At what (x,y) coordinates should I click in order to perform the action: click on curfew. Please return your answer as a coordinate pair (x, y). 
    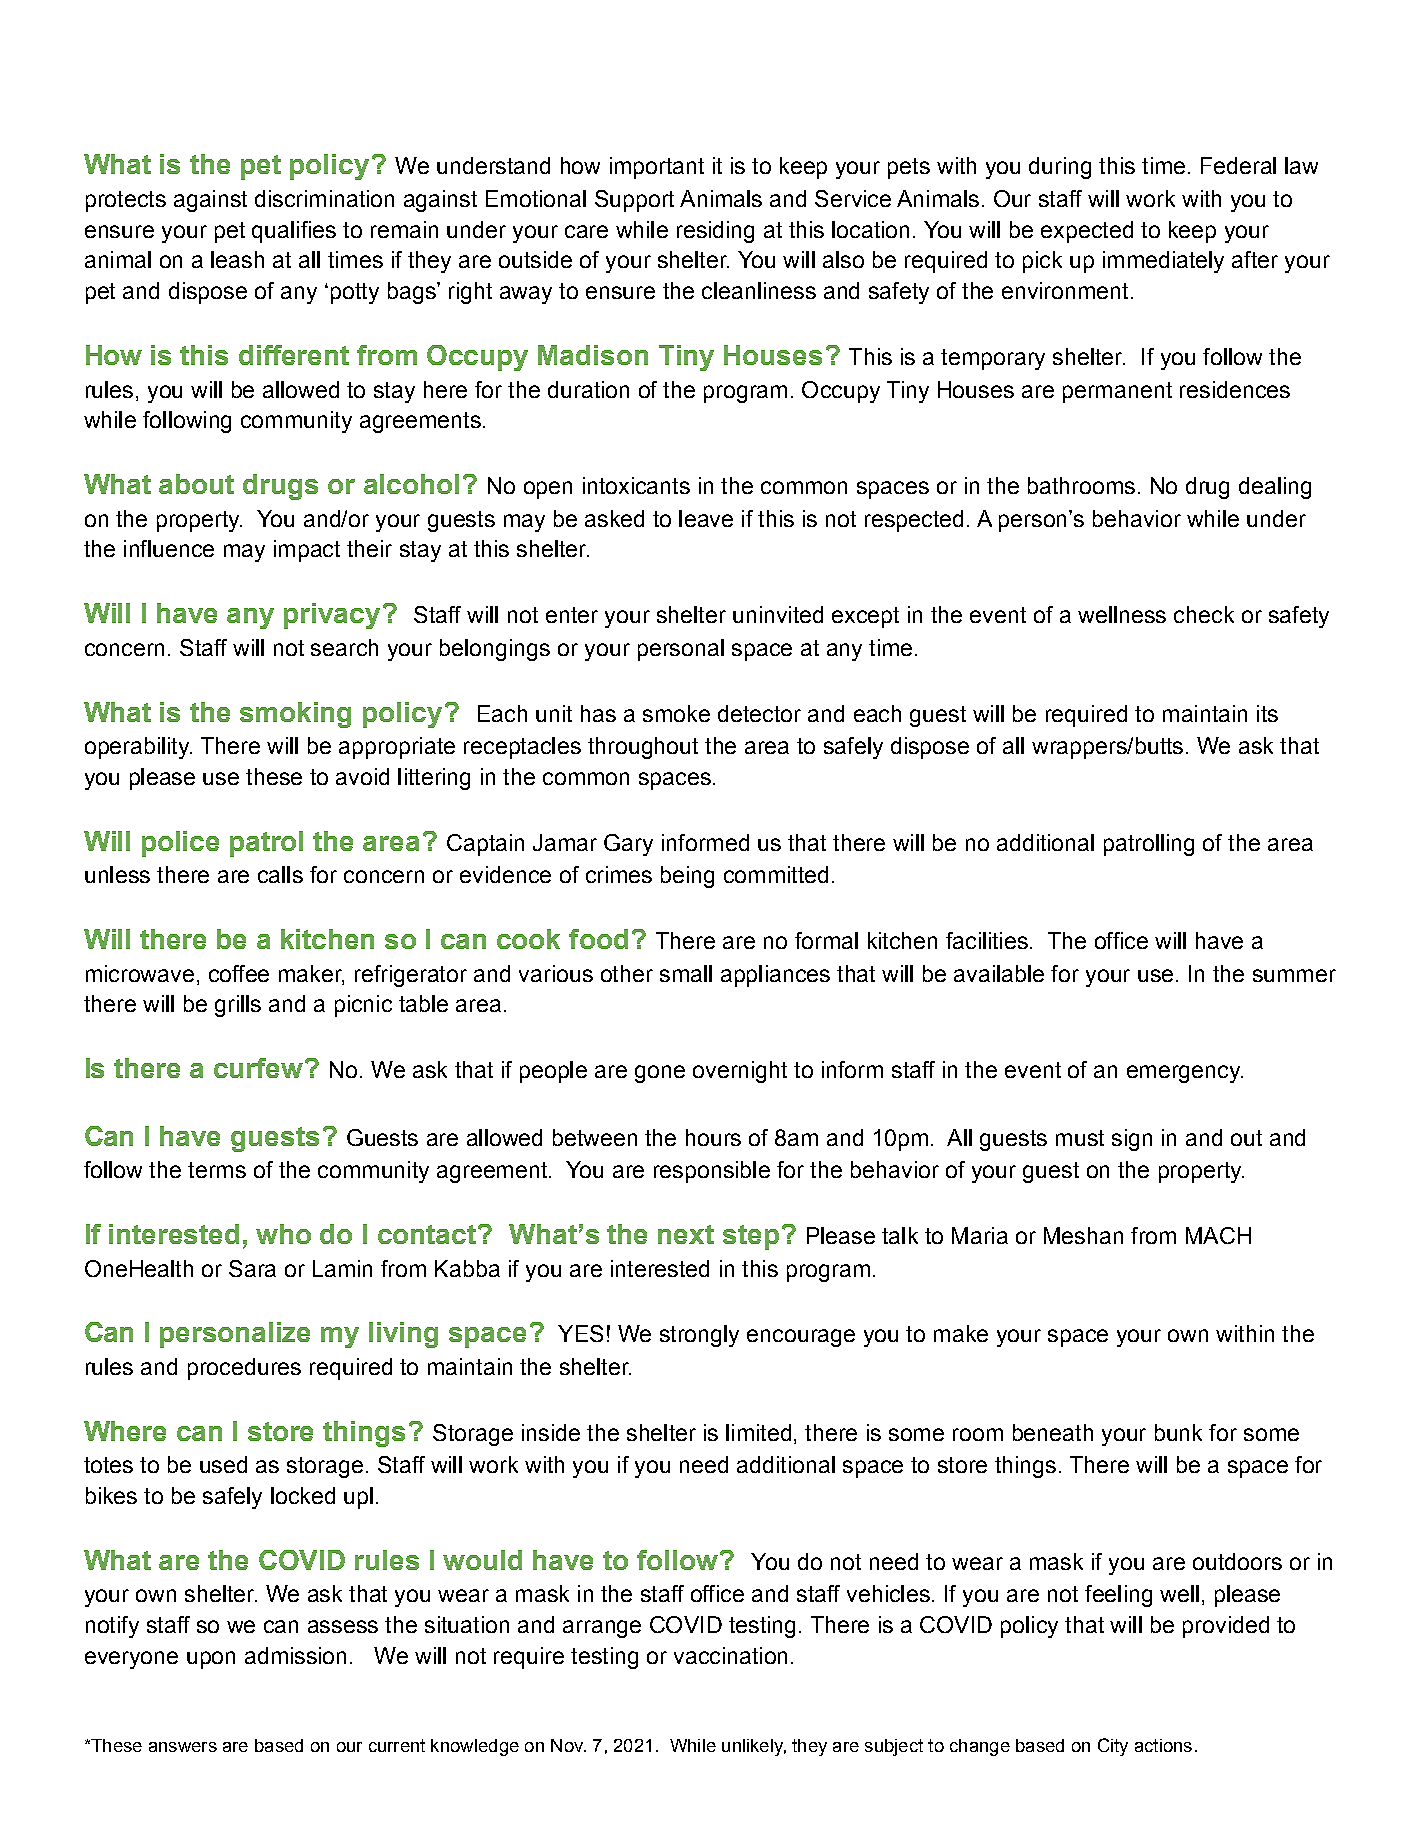
    Looking at the image, I should click on (260, 1068).
